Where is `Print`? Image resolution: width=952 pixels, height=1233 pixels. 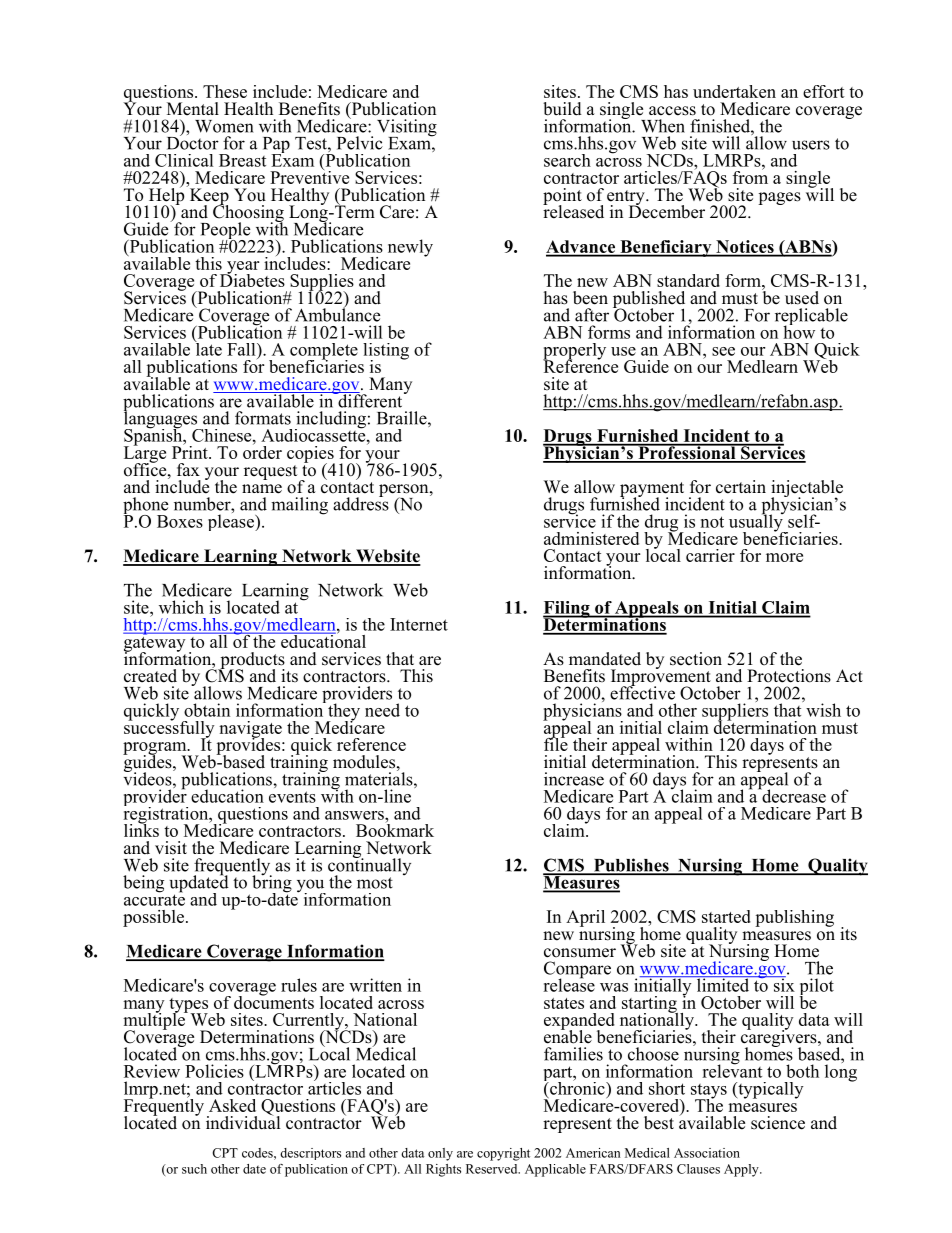
Print is located at coordinates (191, 451).
